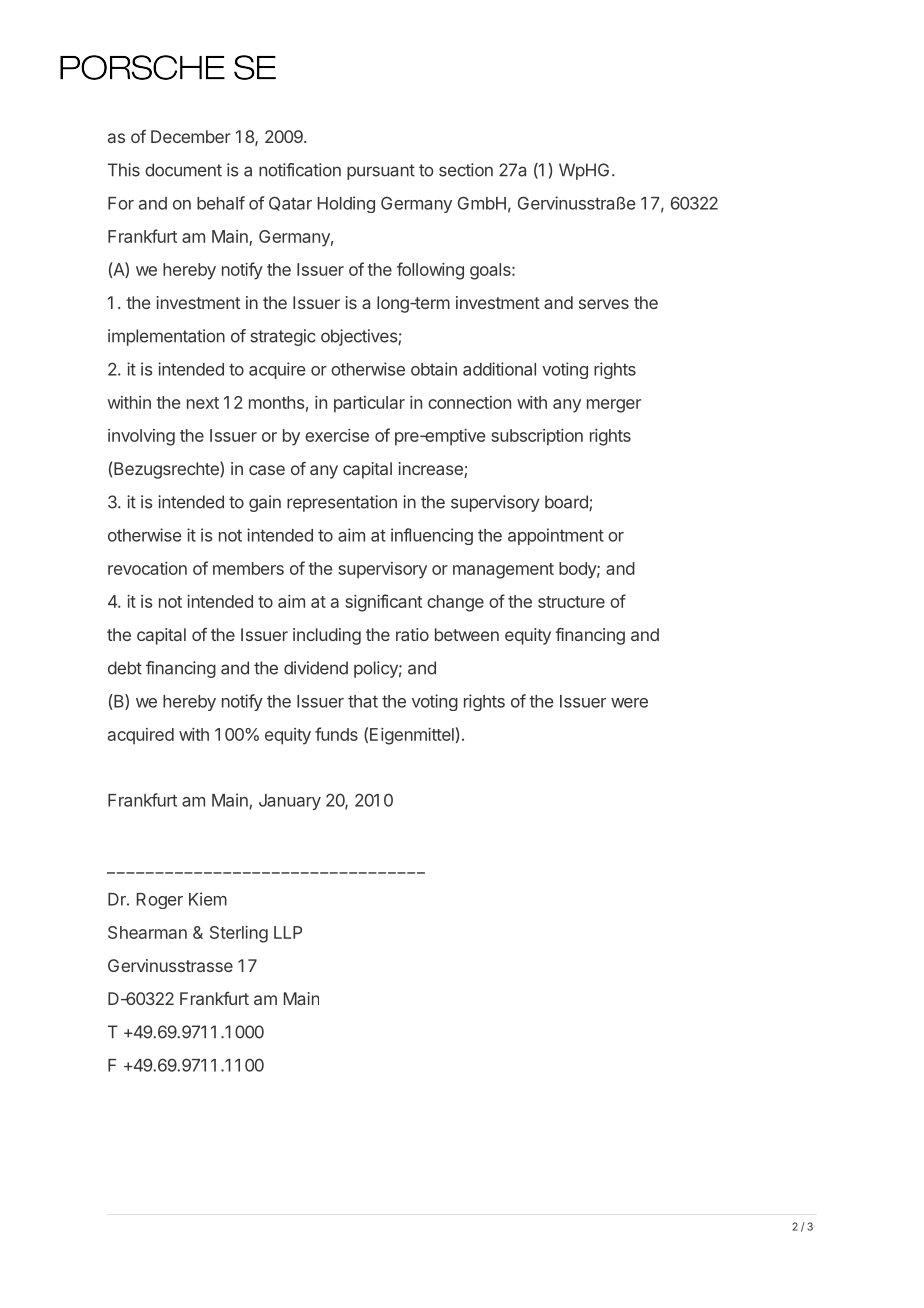 The height and width of the screenshot is (1308, 924). Describe the element at coordinates (571, 602) in the screenshot. I see `structure` at that location.
